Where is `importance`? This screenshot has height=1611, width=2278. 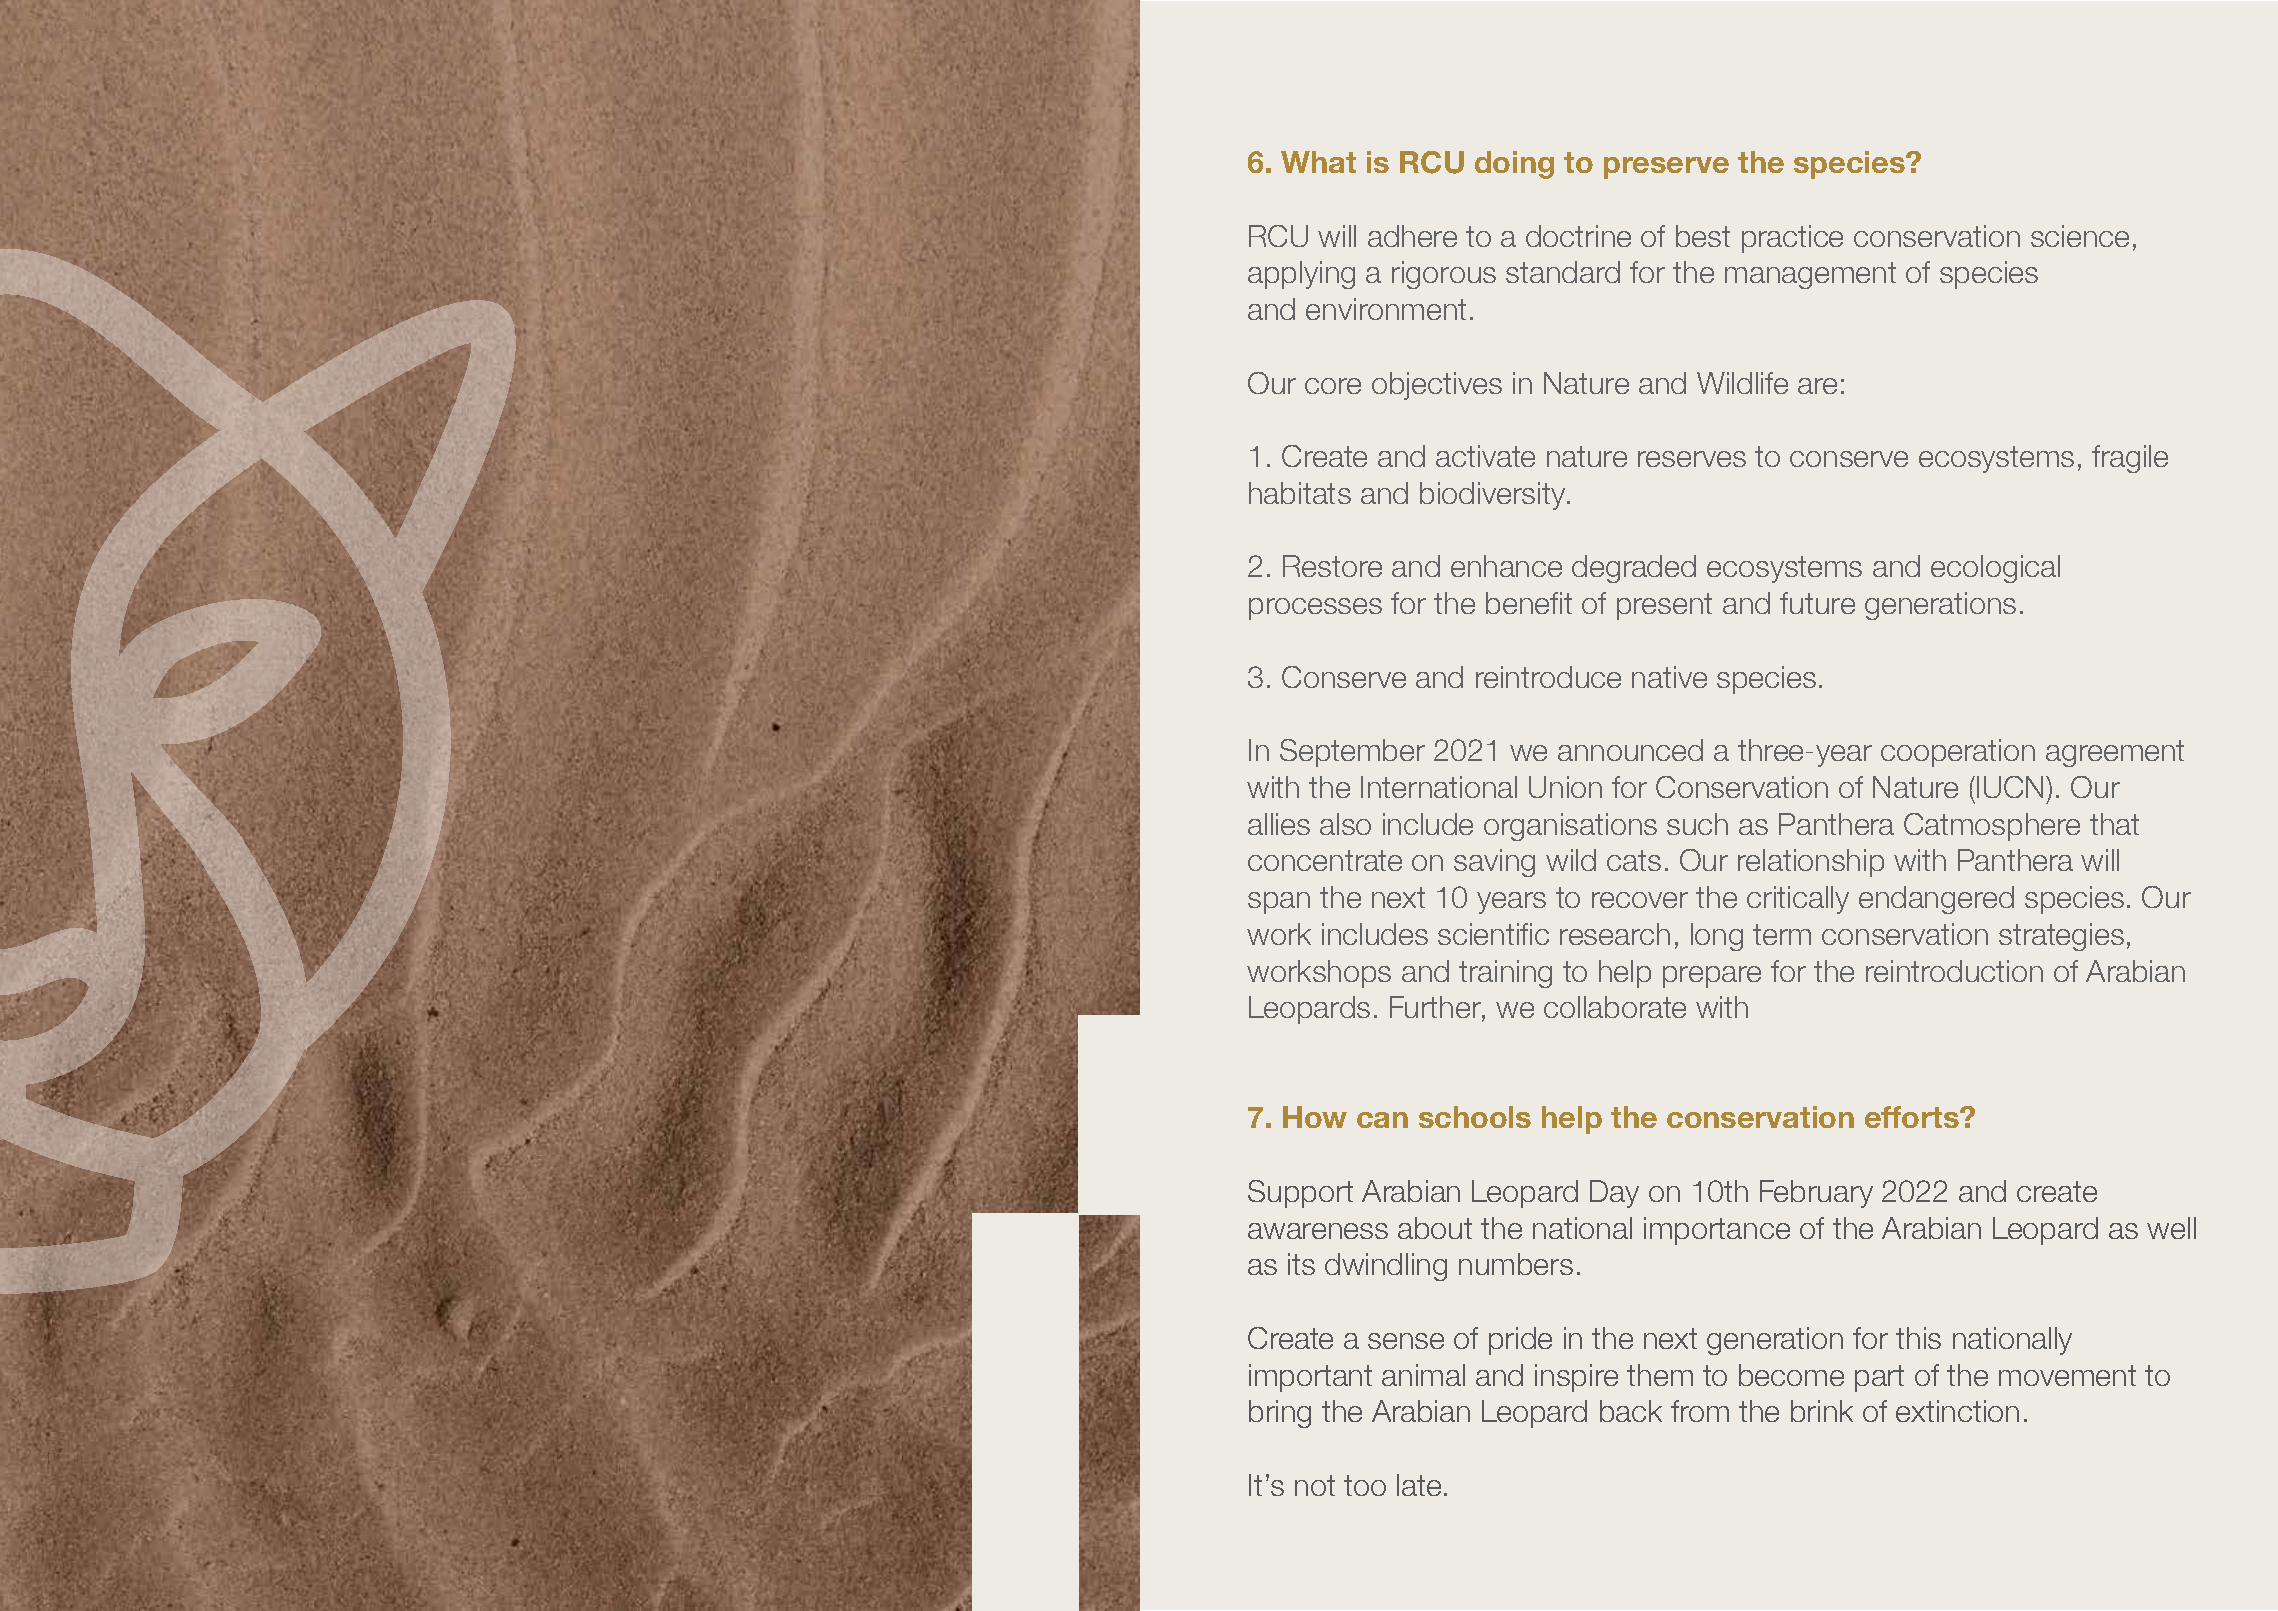 importance is located at coordinates (1717, 1231).
